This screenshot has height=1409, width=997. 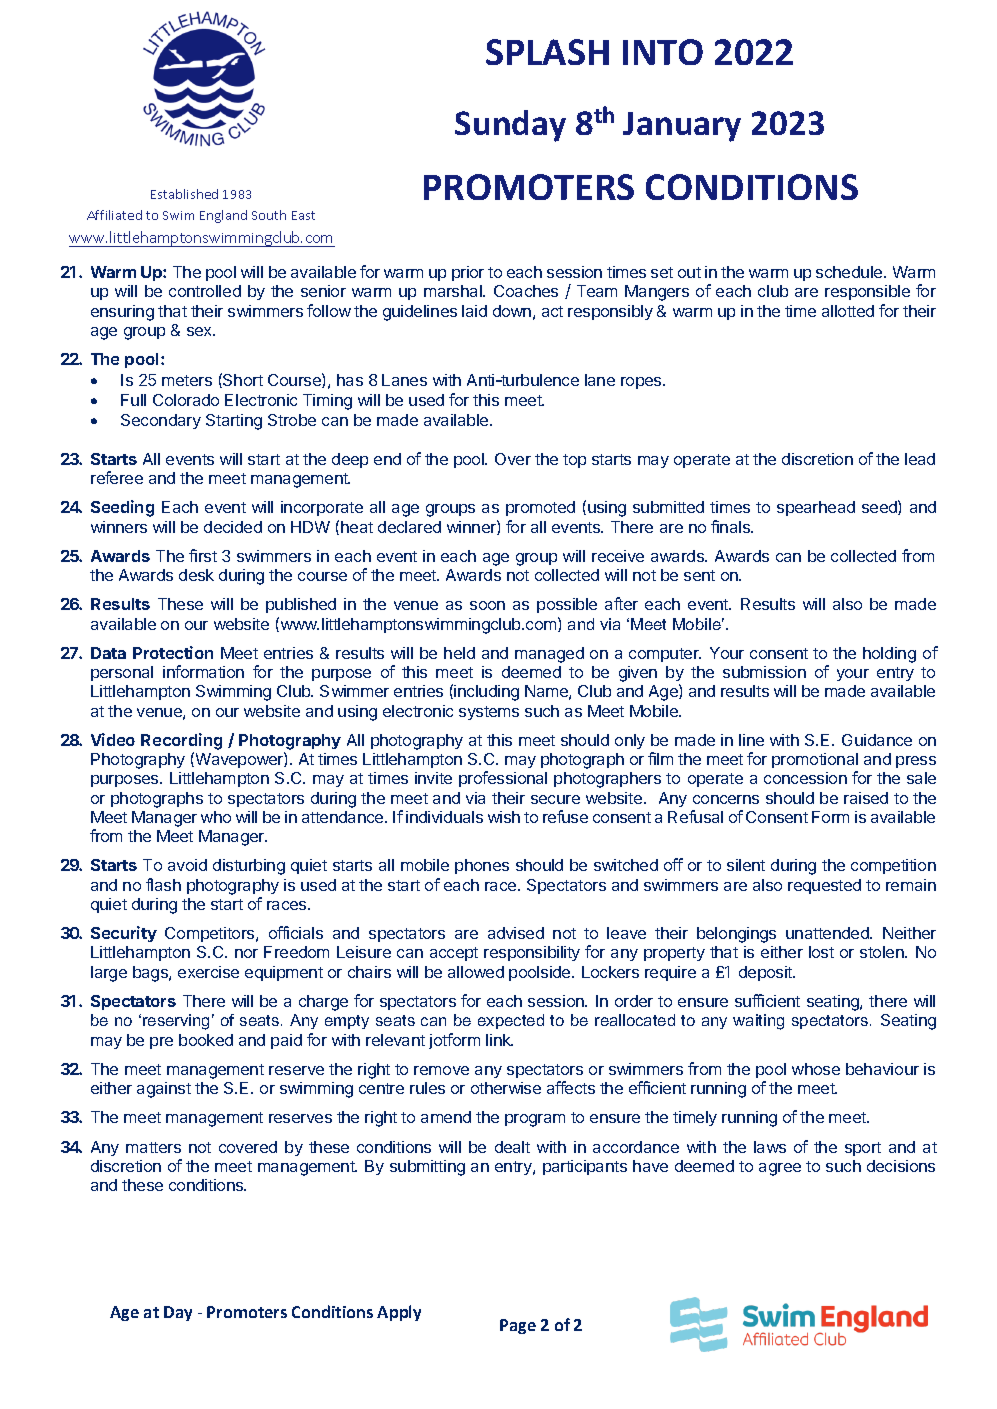 I want to click on including, so click(x=486, y=693).
